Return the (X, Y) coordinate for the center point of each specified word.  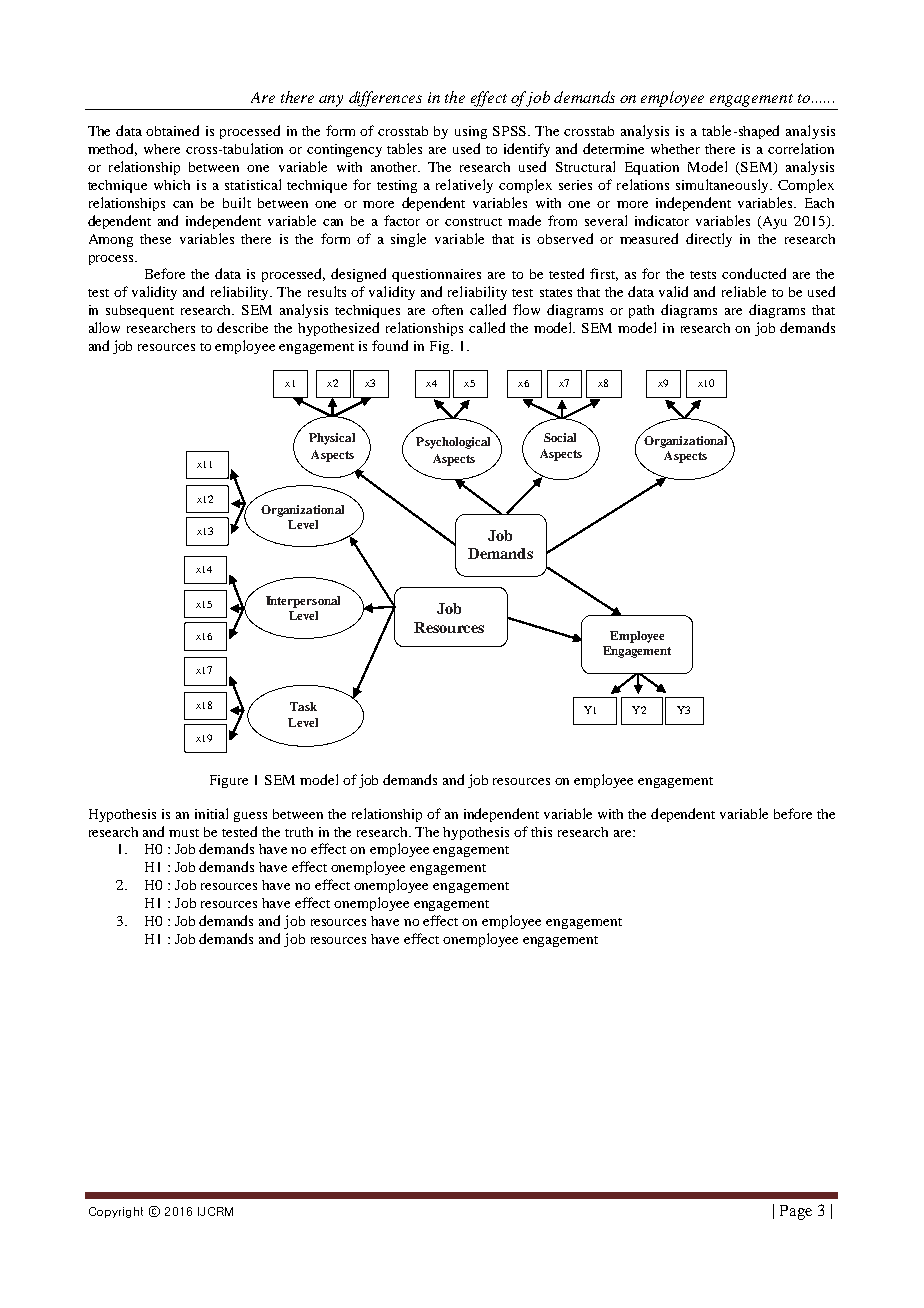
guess (250, 817)
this (541, 832)
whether (675, 149)
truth (299, 832)
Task (303, 706)
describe (242, 327)
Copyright (116, 1212)
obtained (172, 130)
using (471, 132)
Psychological (453, 443)
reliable (744, 291)
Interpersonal (303, 602)
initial (211, 813)
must (184, 833)
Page (796, 1212)
